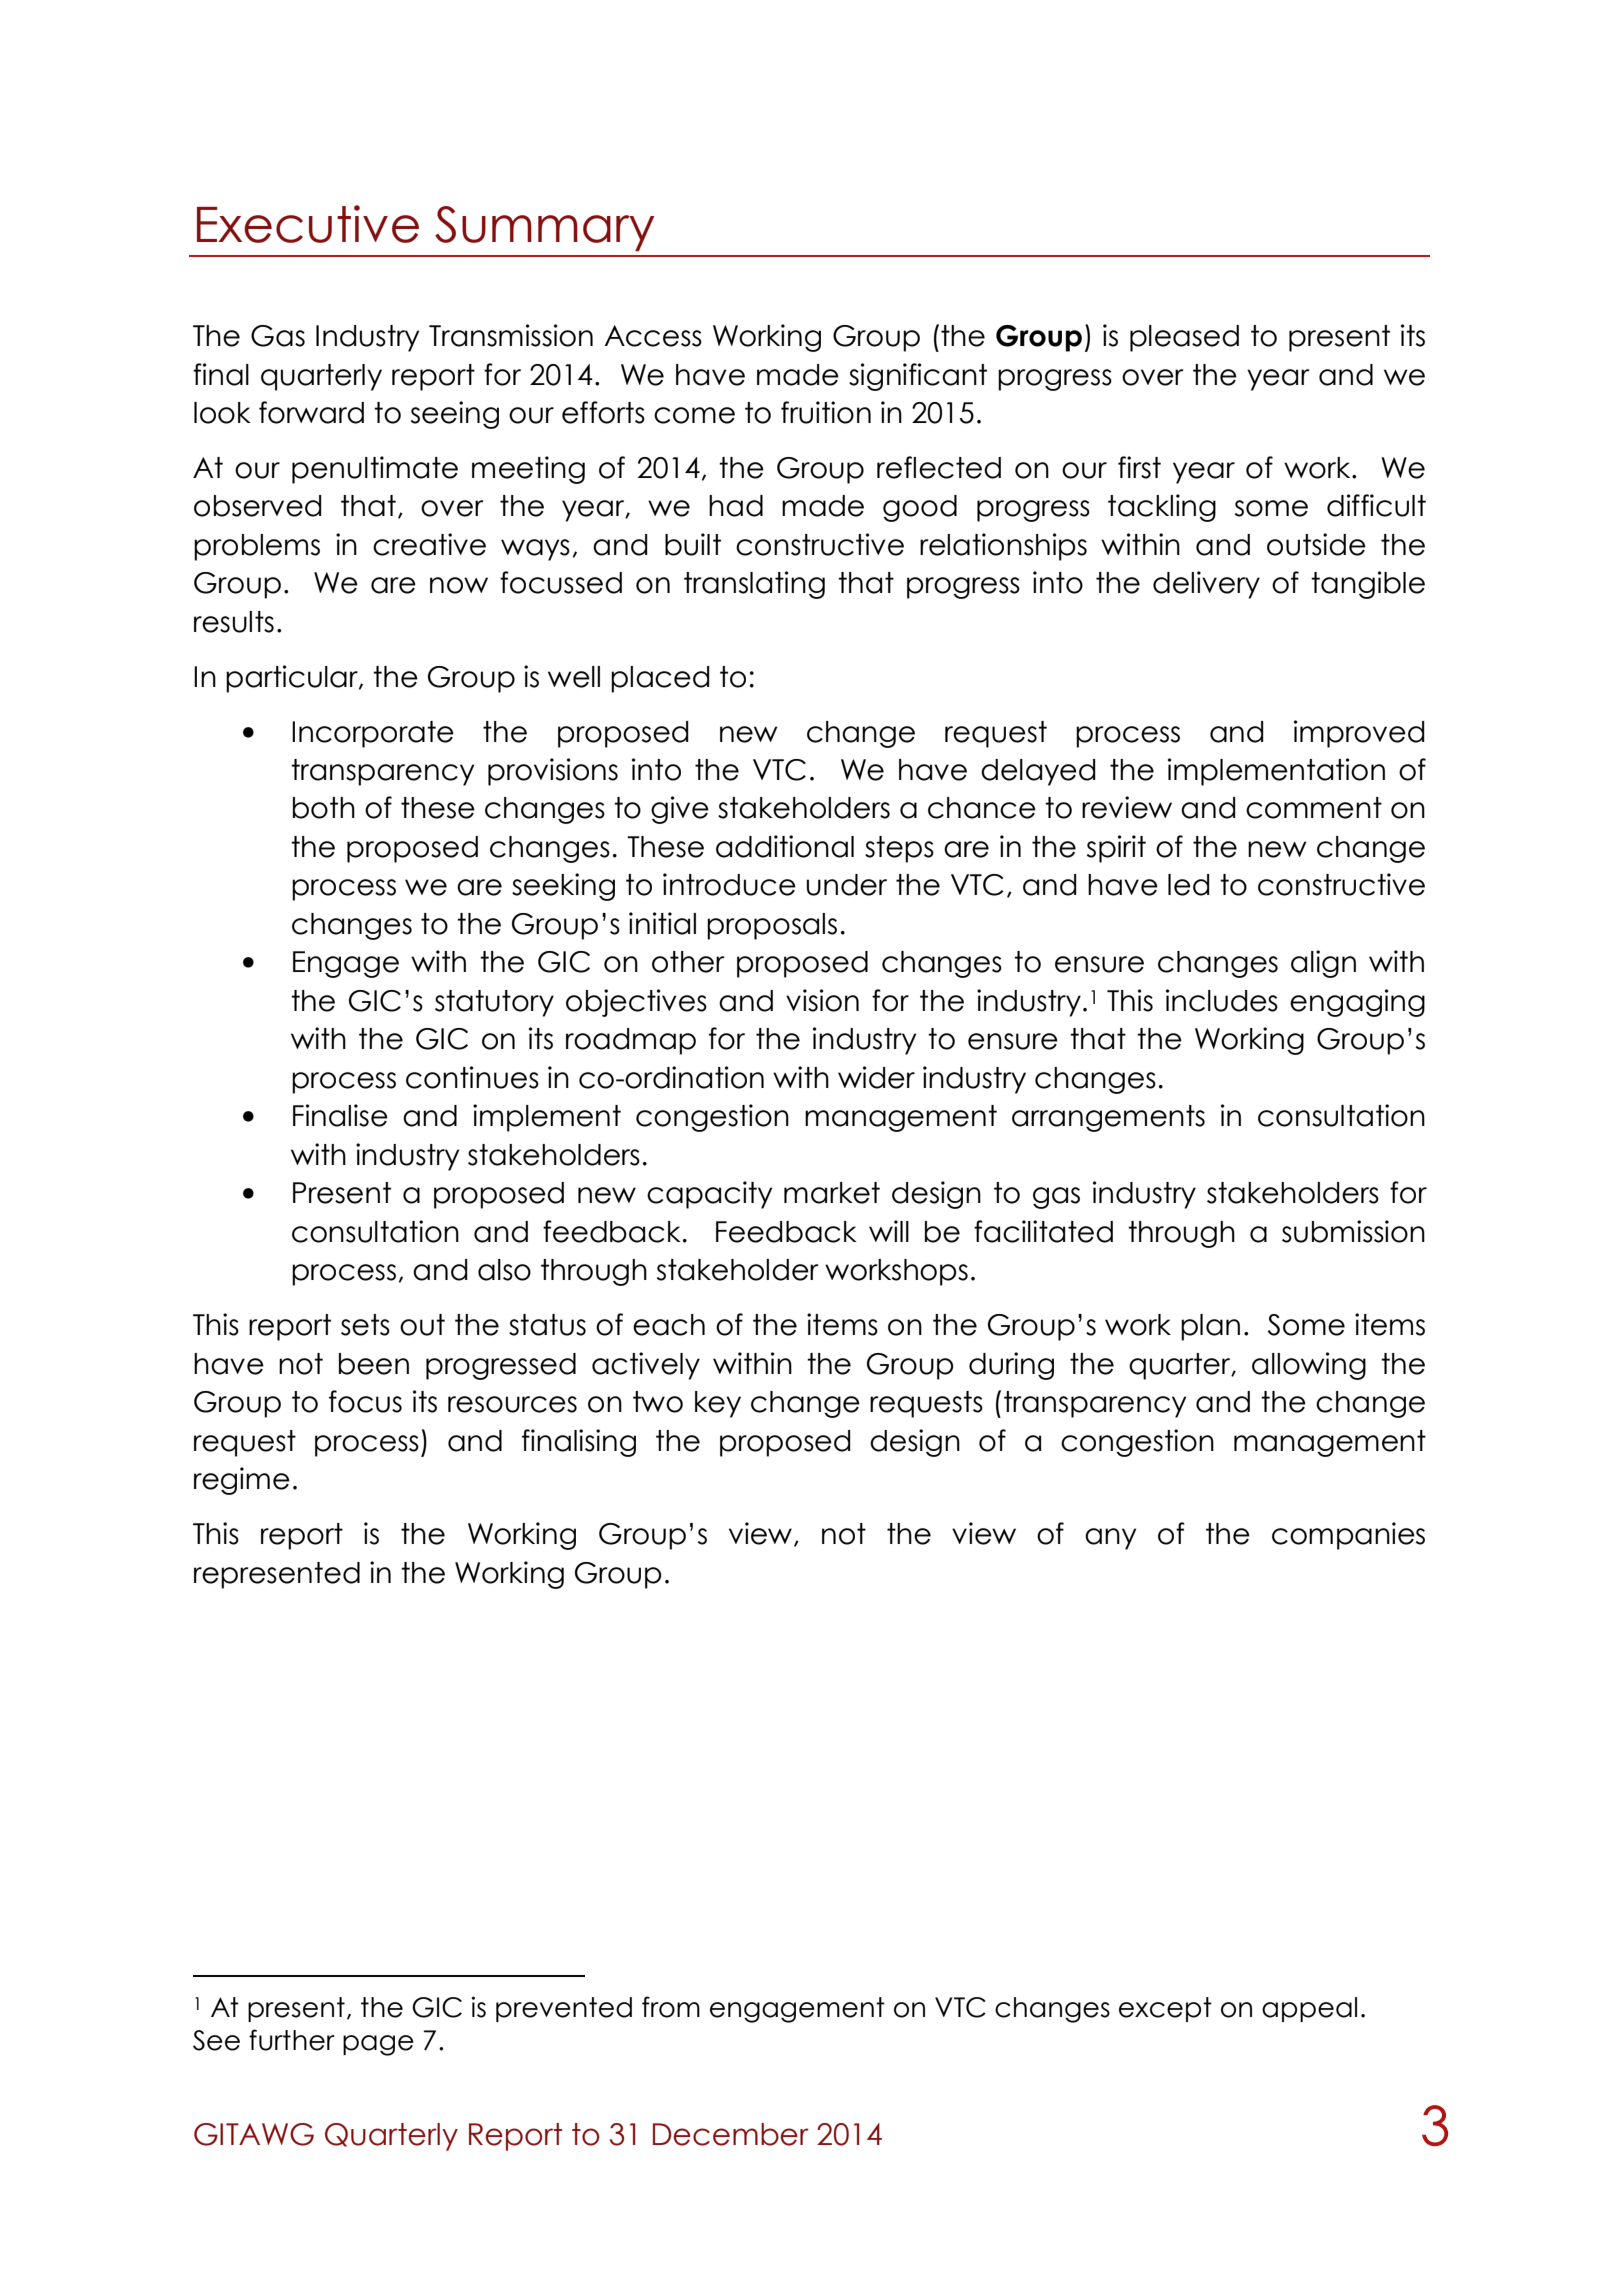  What do you see at coordinates (826, 412) in the screenshot?
I see `fruition` at bounding box center [826, 412].
